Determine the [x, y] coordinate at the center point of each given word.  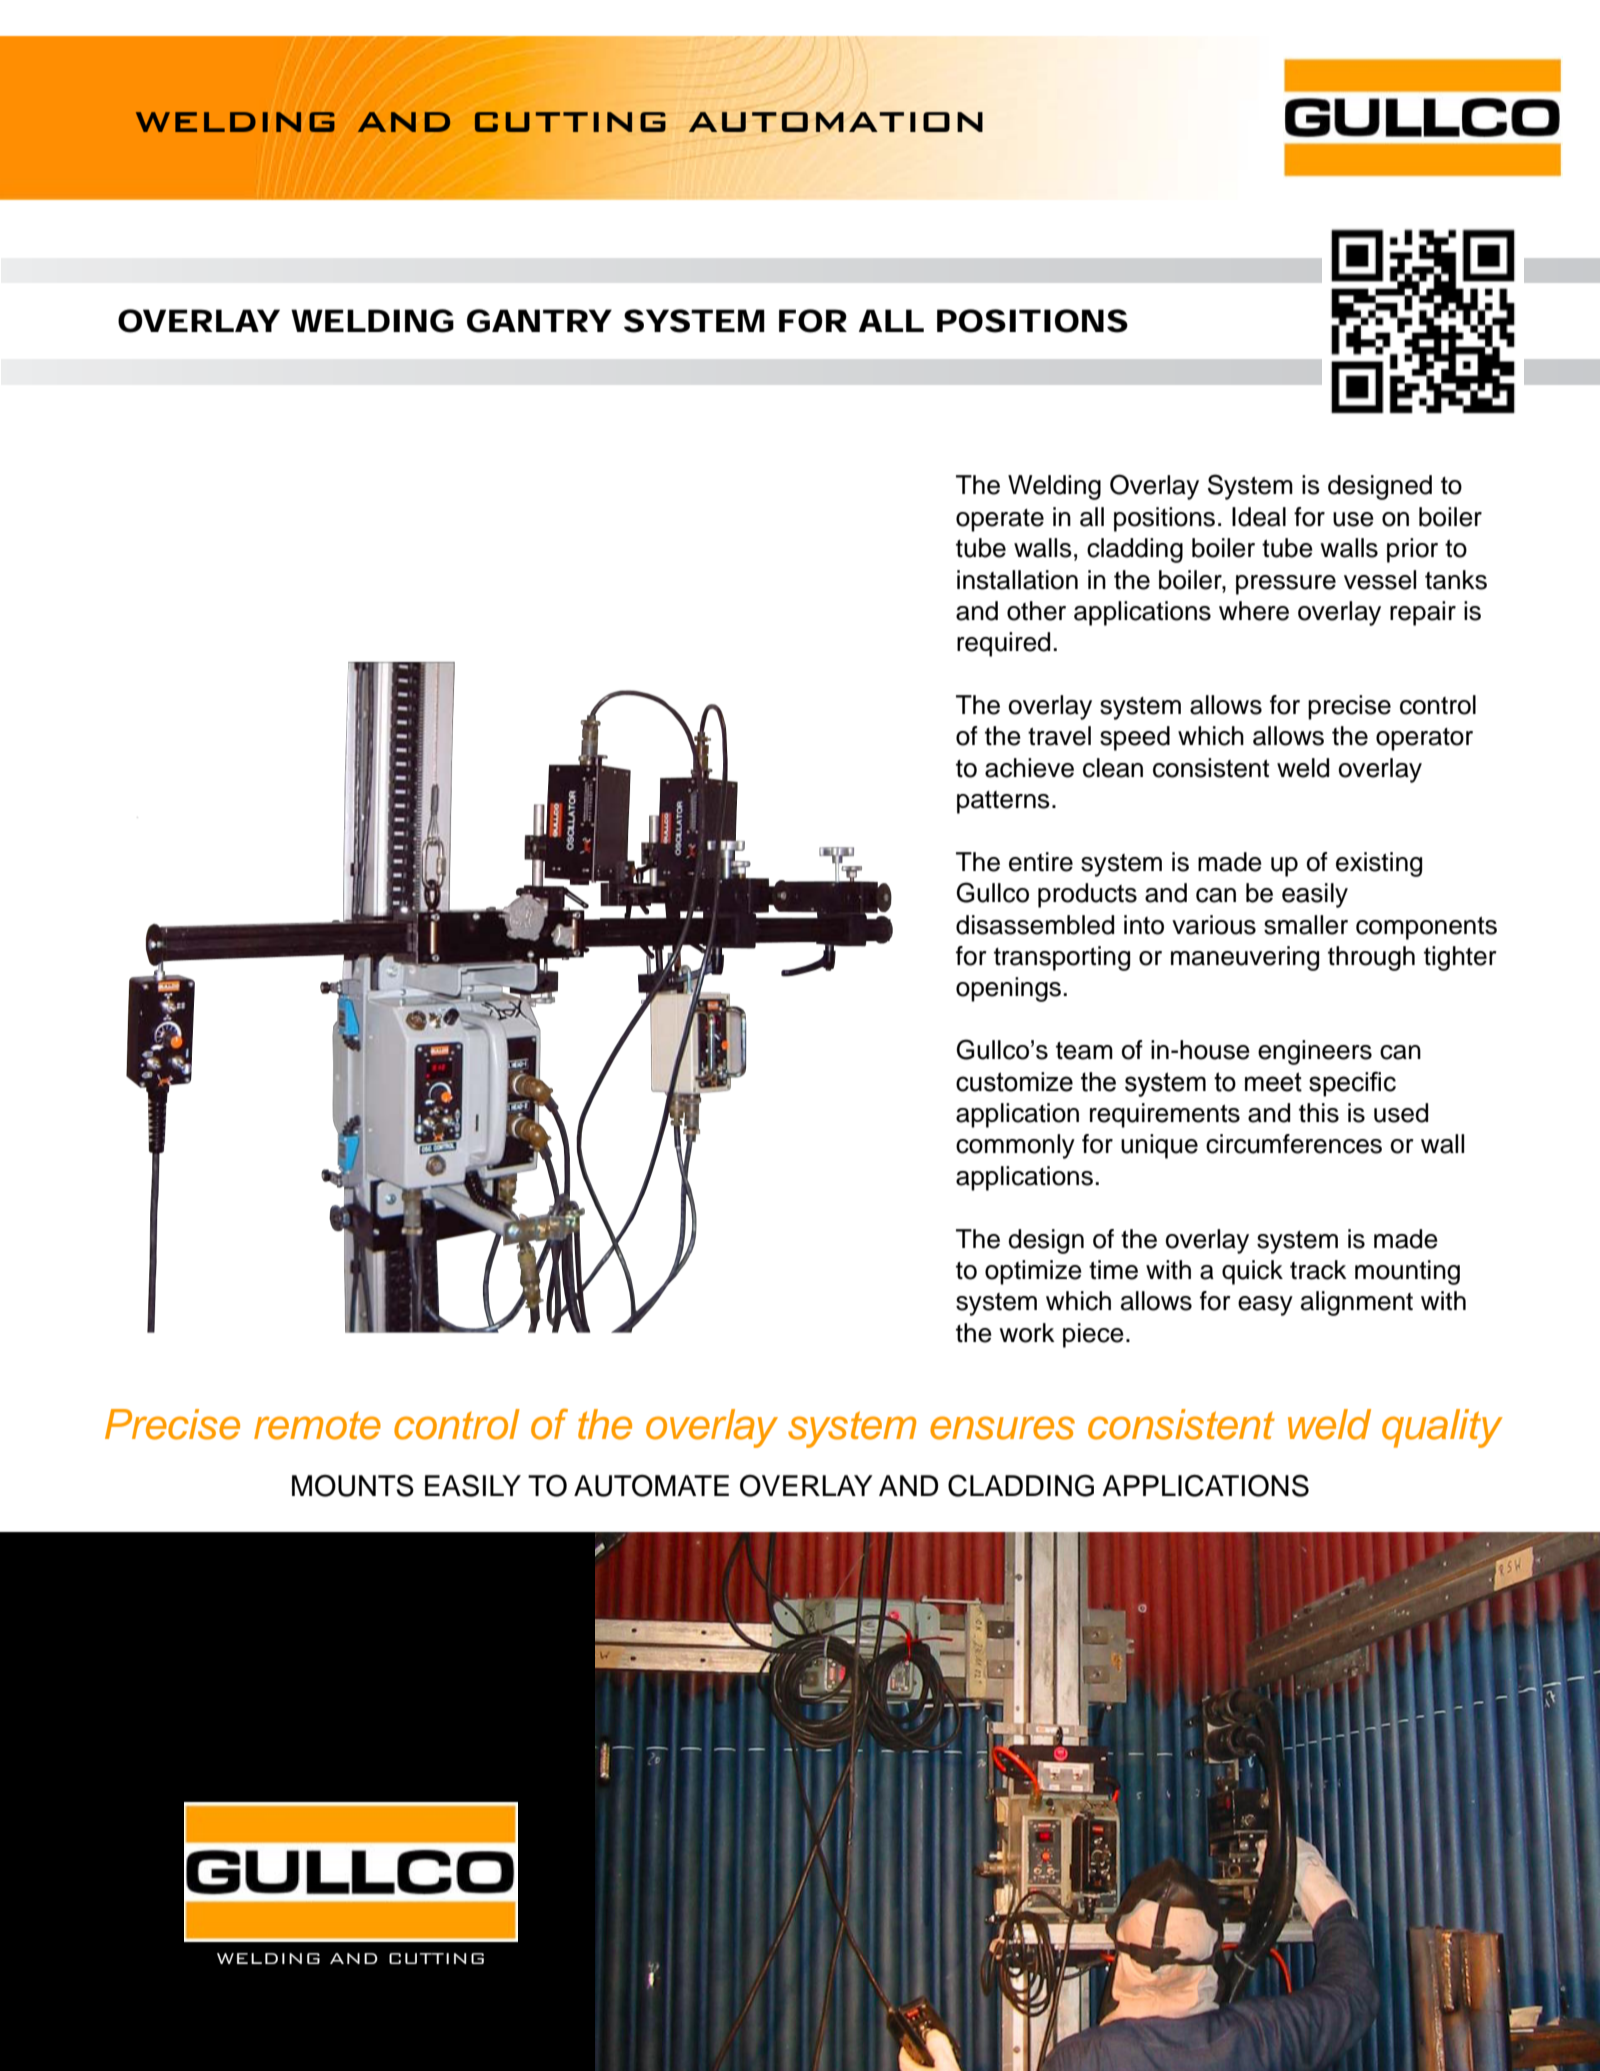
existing [1379, 864]
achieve [1029, 768]
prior [1412, 550]
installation [1017, 580]
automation [835, 122]
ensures [1002, 1428]
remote [317, 1425]
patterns [1003, 802]
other [1036, 611]
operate [1000, 520]
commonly [1015, 1146]
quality [1442, 1428]
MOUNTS [353, 1485]
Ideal [1259, 517]
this [1319, 1113]
